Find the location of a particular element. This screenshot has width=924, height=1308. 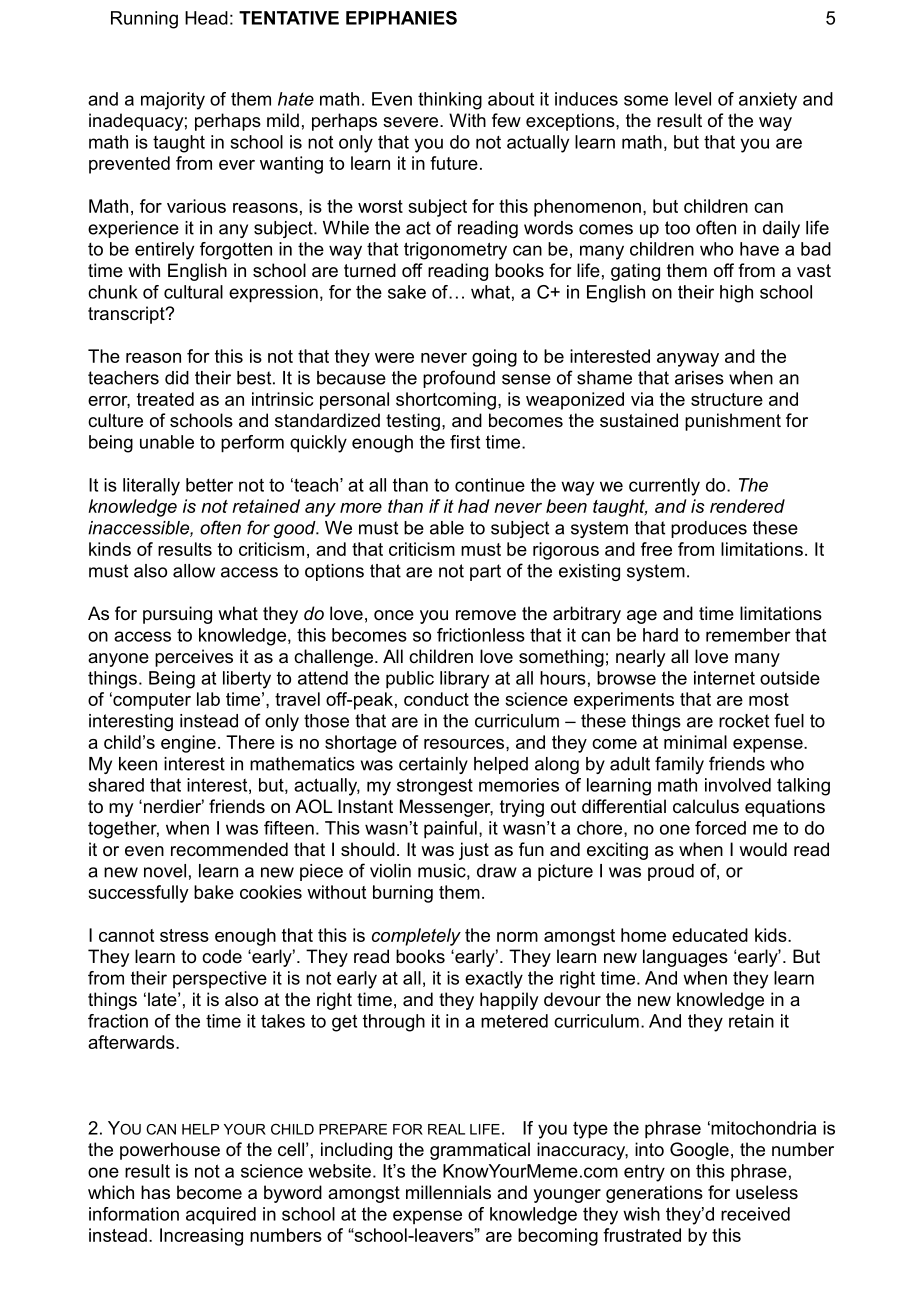

millennials is located at coordinates (448, 1192).
